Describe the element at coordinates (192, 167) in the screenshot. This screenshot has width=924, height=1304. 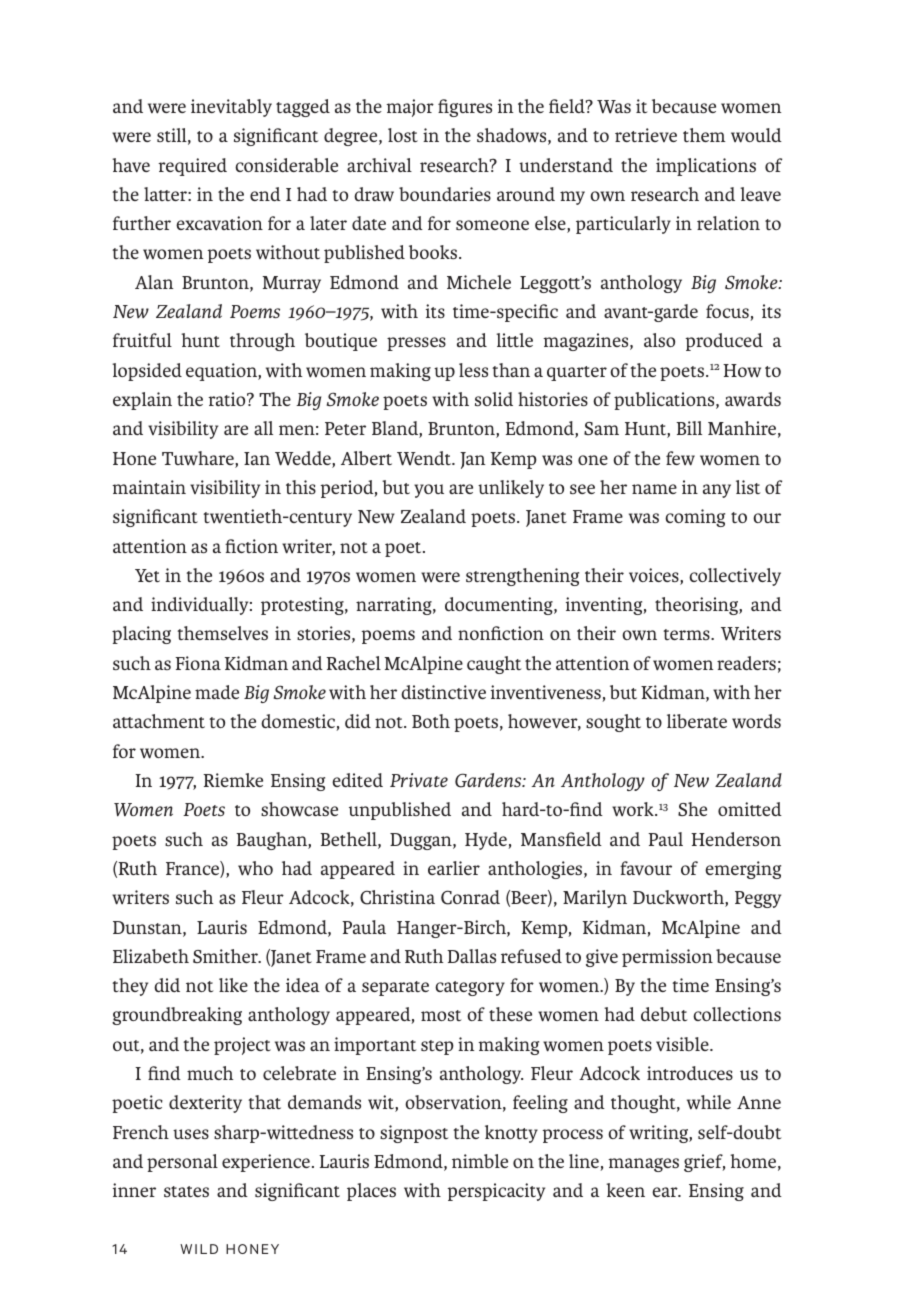
I see `required` at that location.
